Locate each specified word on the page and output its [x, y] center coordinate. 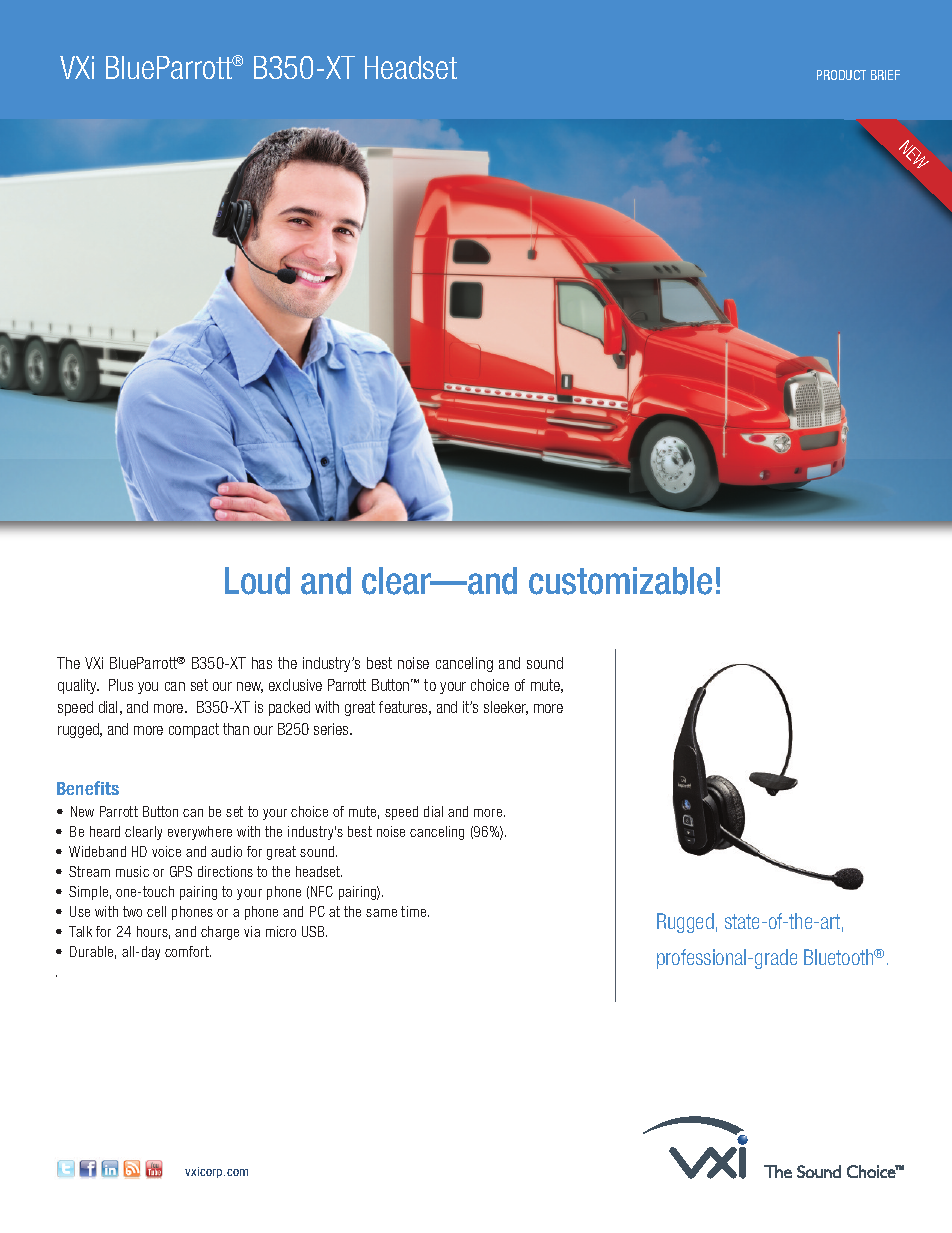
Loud [257, 581]
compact [194, 730]
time [415, 911]
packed [289, 708]
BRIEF [885, 75]
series [332, 729]
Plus [121, 685]
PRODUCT [841, 75]
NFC [322, 891]
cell [156, 911]
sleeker [506, 708]
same [381, 913]
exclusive [295, 685]
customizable [620, 581]
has [262, 663]
